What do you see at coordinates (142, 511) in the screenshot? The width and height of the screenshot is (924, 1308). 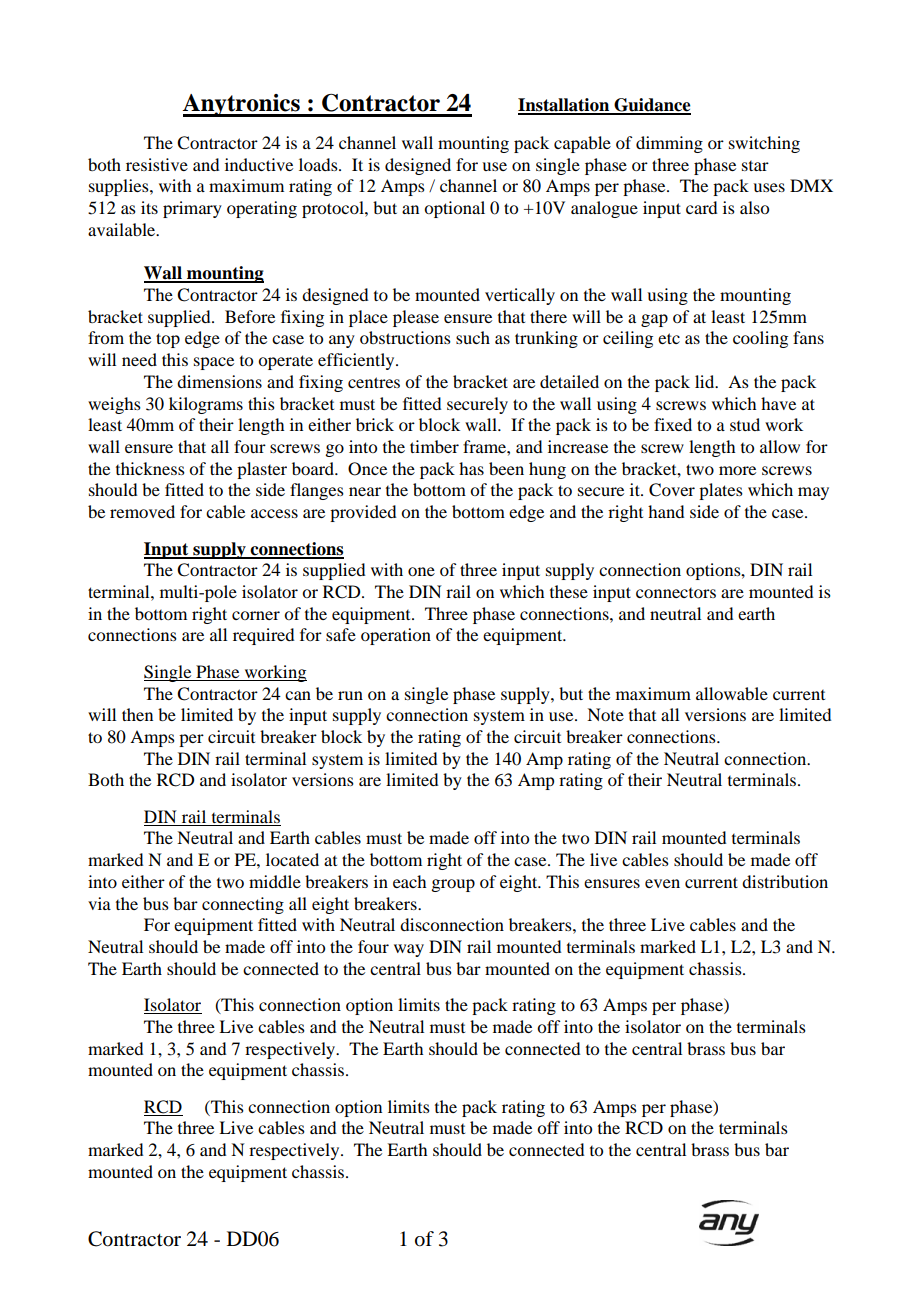 I see `removed` at bounding box center [142, 511].
